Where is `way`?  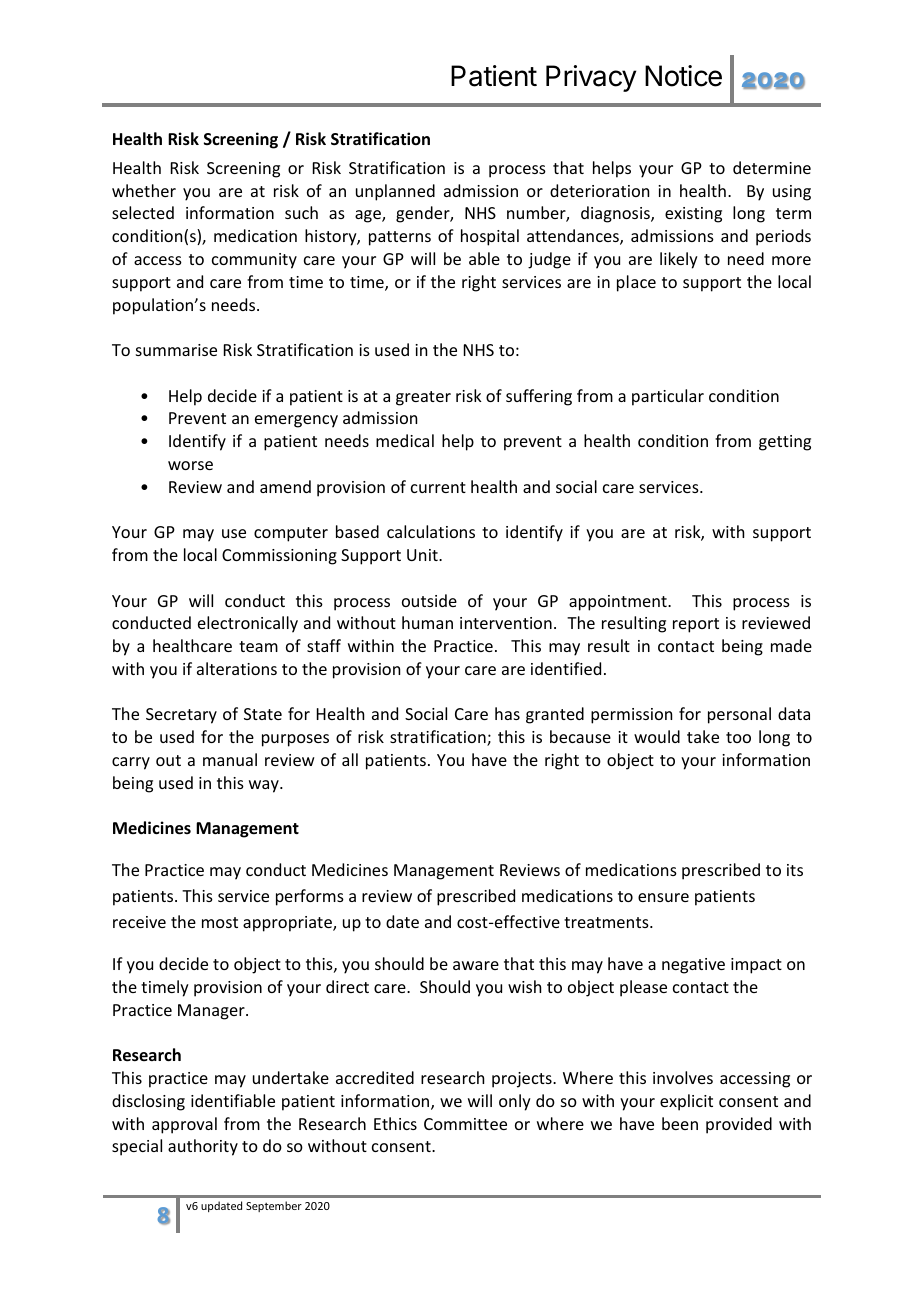
way is located at coordinates (265, 786).
